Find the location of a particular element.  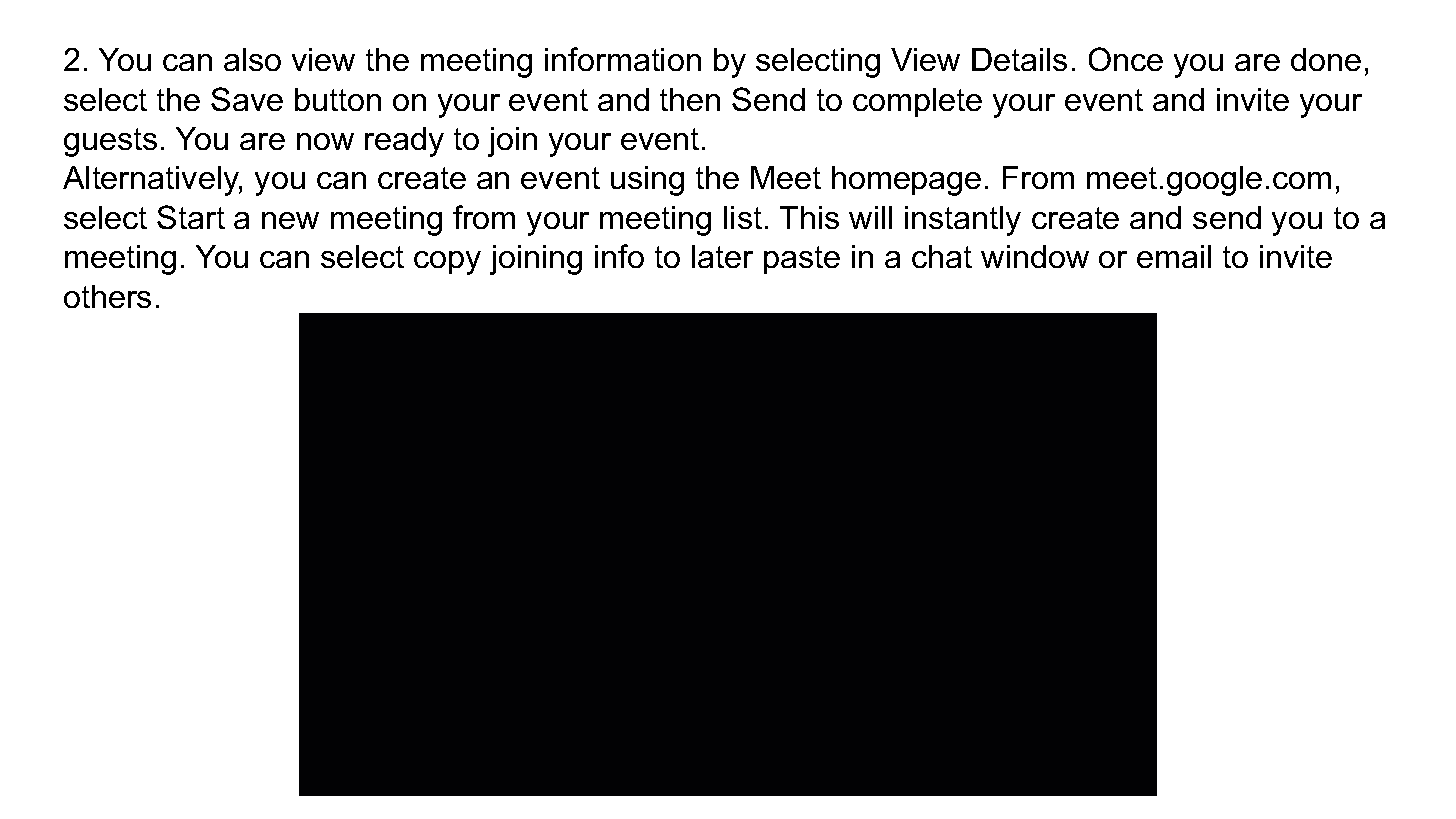

homepage is located at coordinates (906, 181).
